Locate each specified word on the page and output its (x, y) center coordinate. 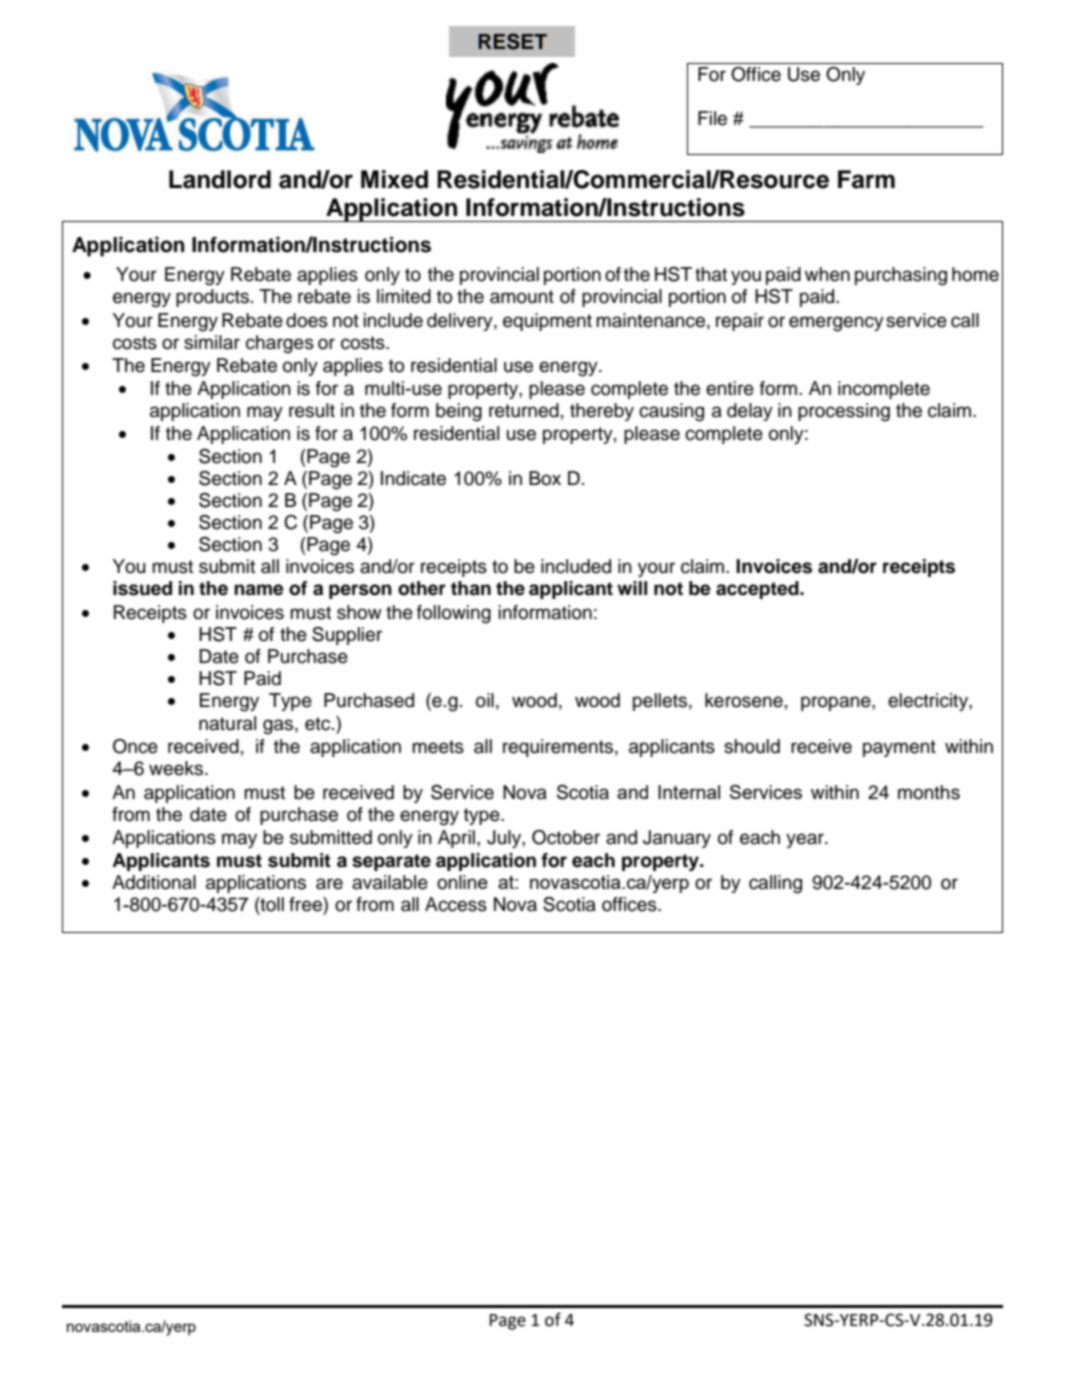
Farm (866, 179)
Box (545, 478)
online (462, 882)
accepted (758, 590)
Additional (154, 882)
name (259, 590)
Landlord (220, 179)
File (712, 118)
